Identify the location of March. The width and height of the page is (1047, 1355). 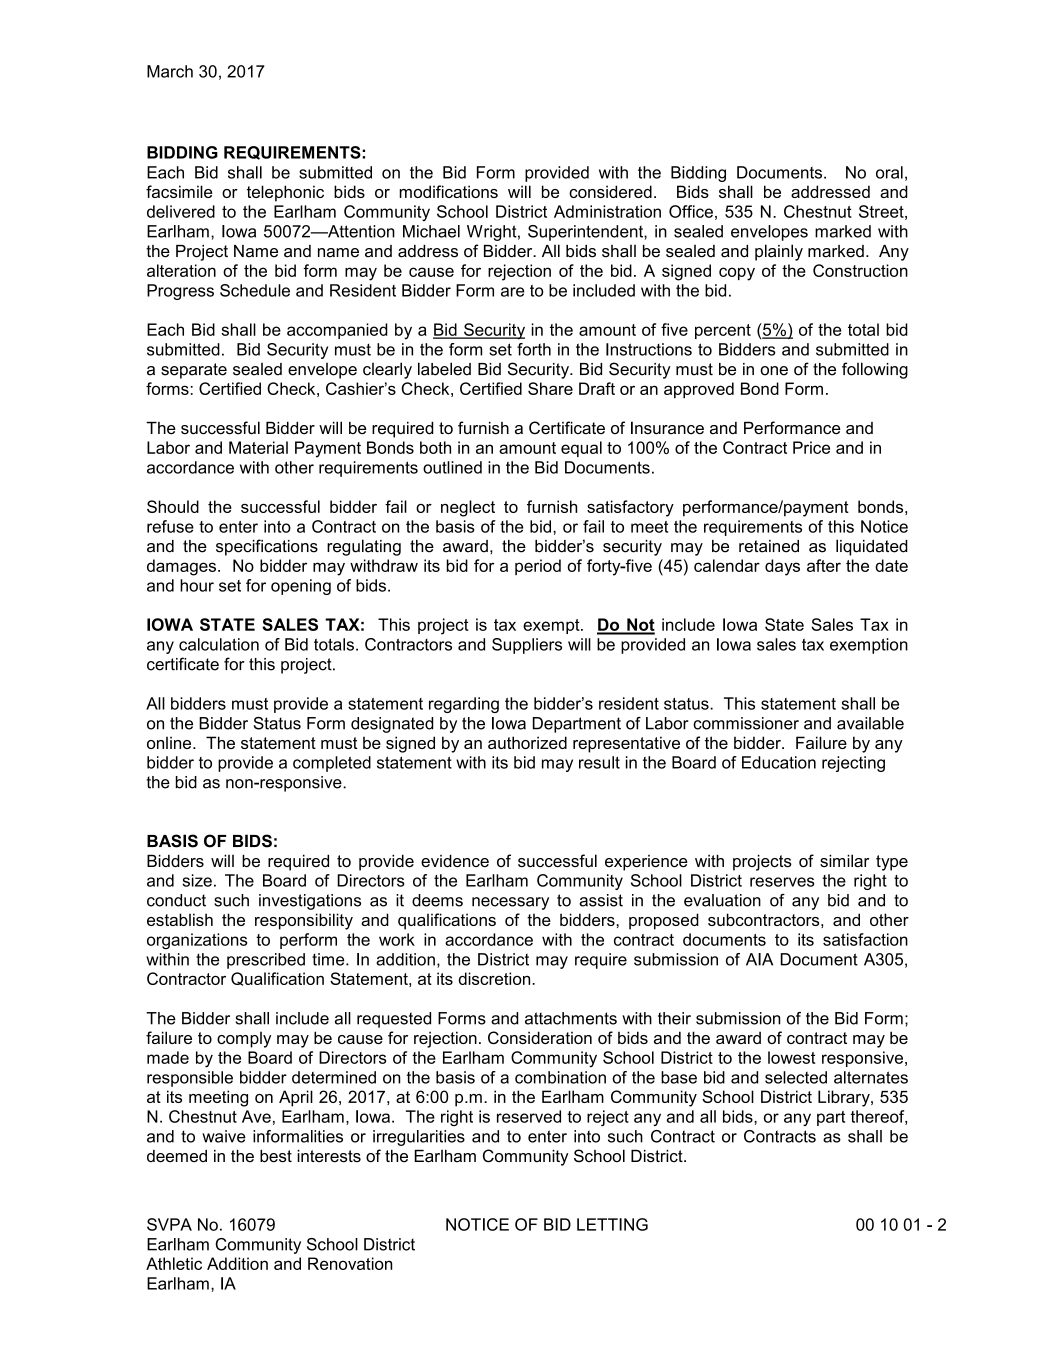
(170, 71).
